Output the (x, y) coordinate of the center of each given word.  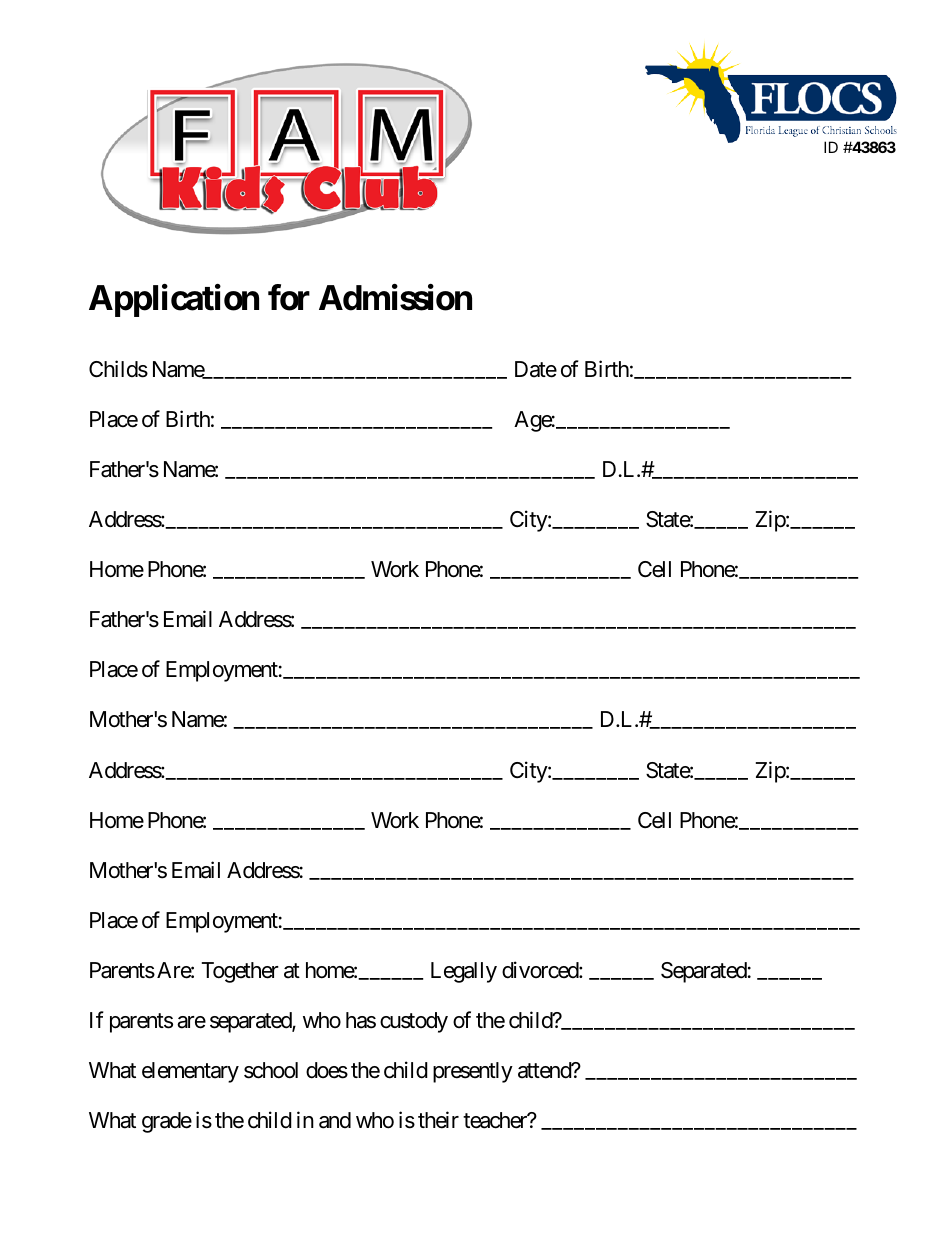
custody (414, 1022)
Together (240, 972)
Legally (464, 972)
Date (536, 369)
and (335, 1120)
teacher (496, 1120)
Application (174, 300)
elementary (190, 1072)
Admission (395, 297)
